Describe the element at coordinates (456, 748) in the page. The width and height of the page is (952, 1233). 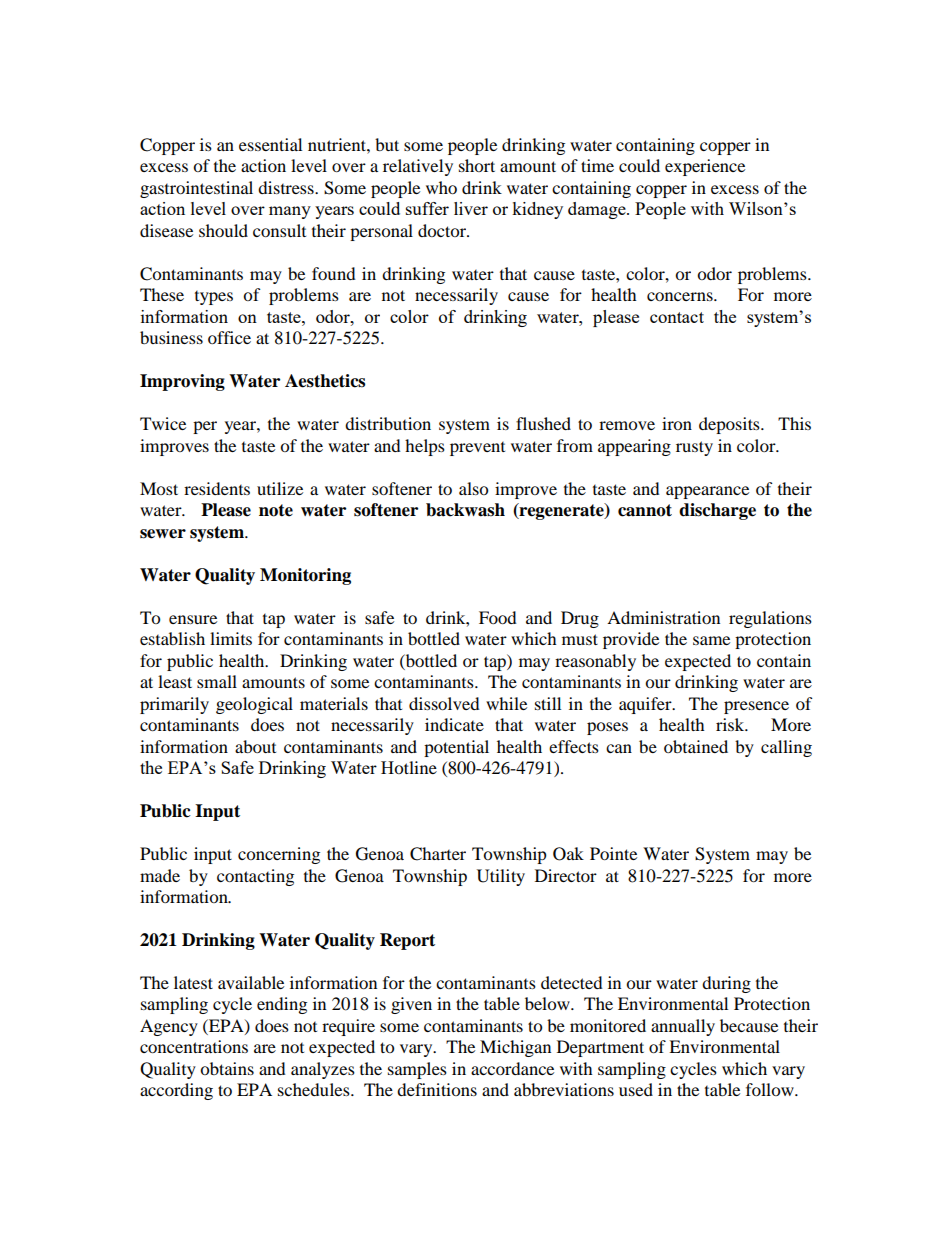
I see `potential` at that location.
